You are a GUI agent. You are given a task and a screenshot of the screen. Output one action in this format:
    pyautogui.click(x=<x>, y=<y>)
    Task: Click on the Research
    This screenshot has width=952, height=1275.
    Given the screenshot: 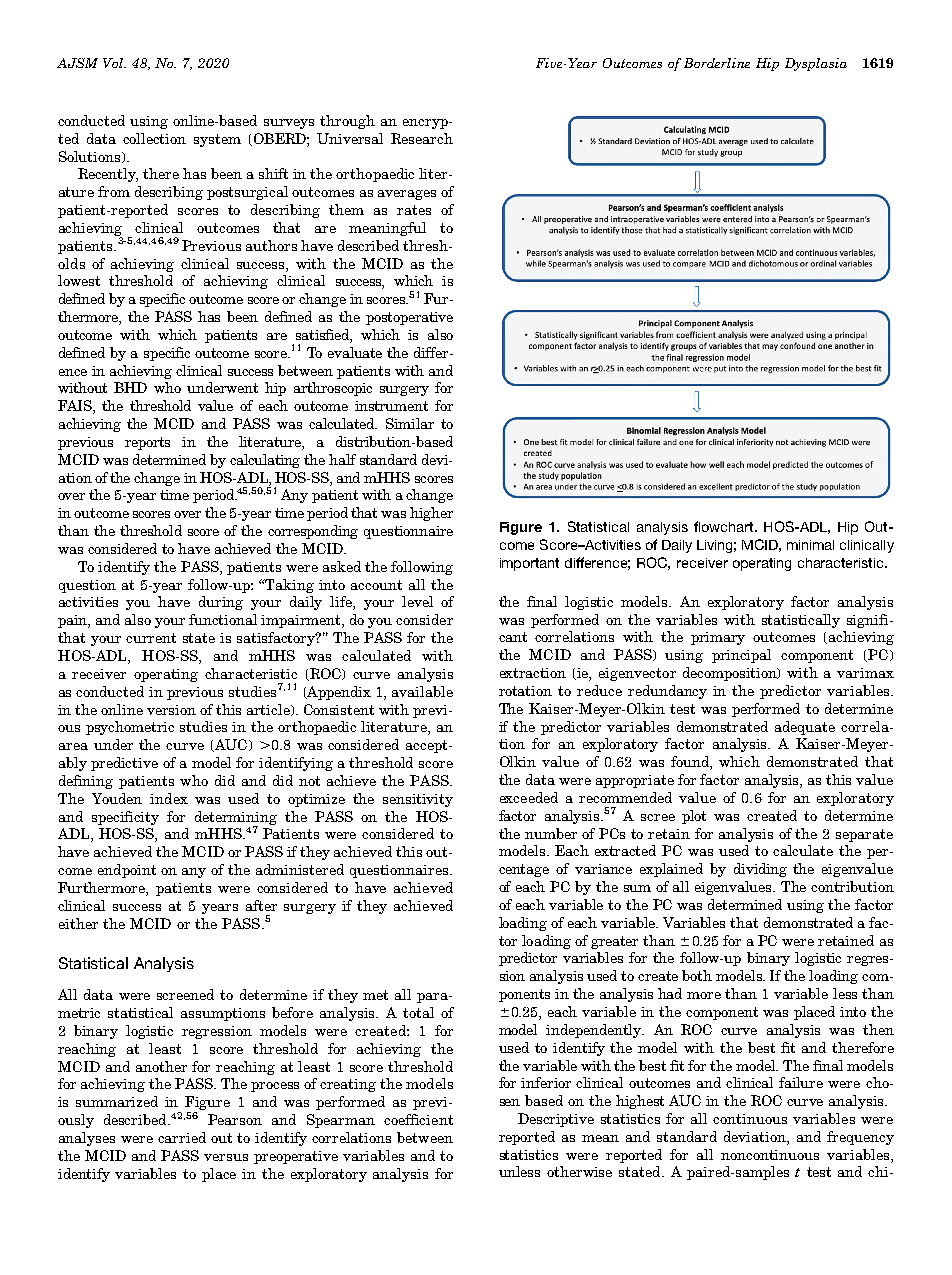 What is the action you would take?
    pyautogui.click(x=422, y=138)
